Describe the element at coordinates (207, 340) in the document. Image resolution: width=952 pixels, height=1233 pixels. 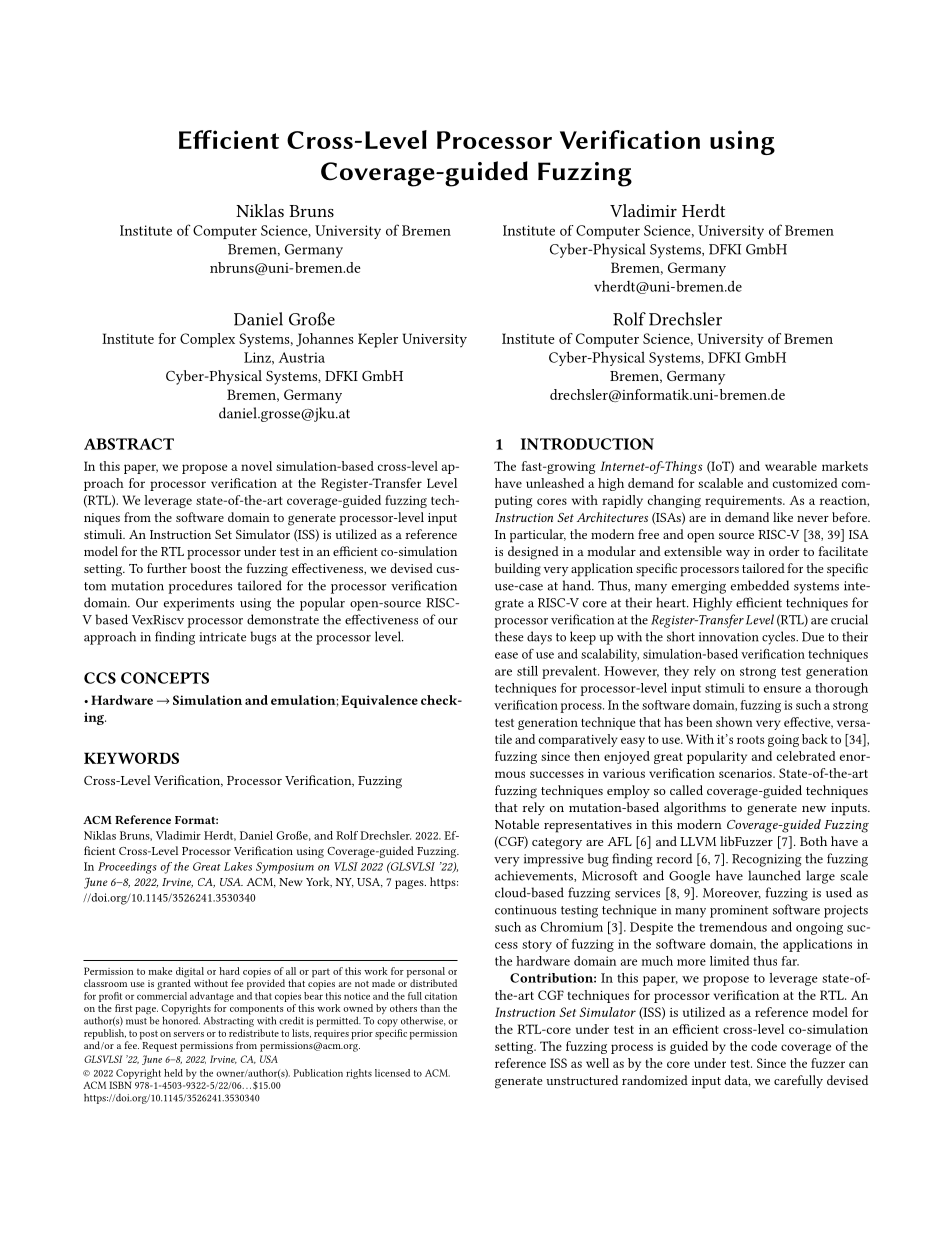
I see `Complex` at that location.
